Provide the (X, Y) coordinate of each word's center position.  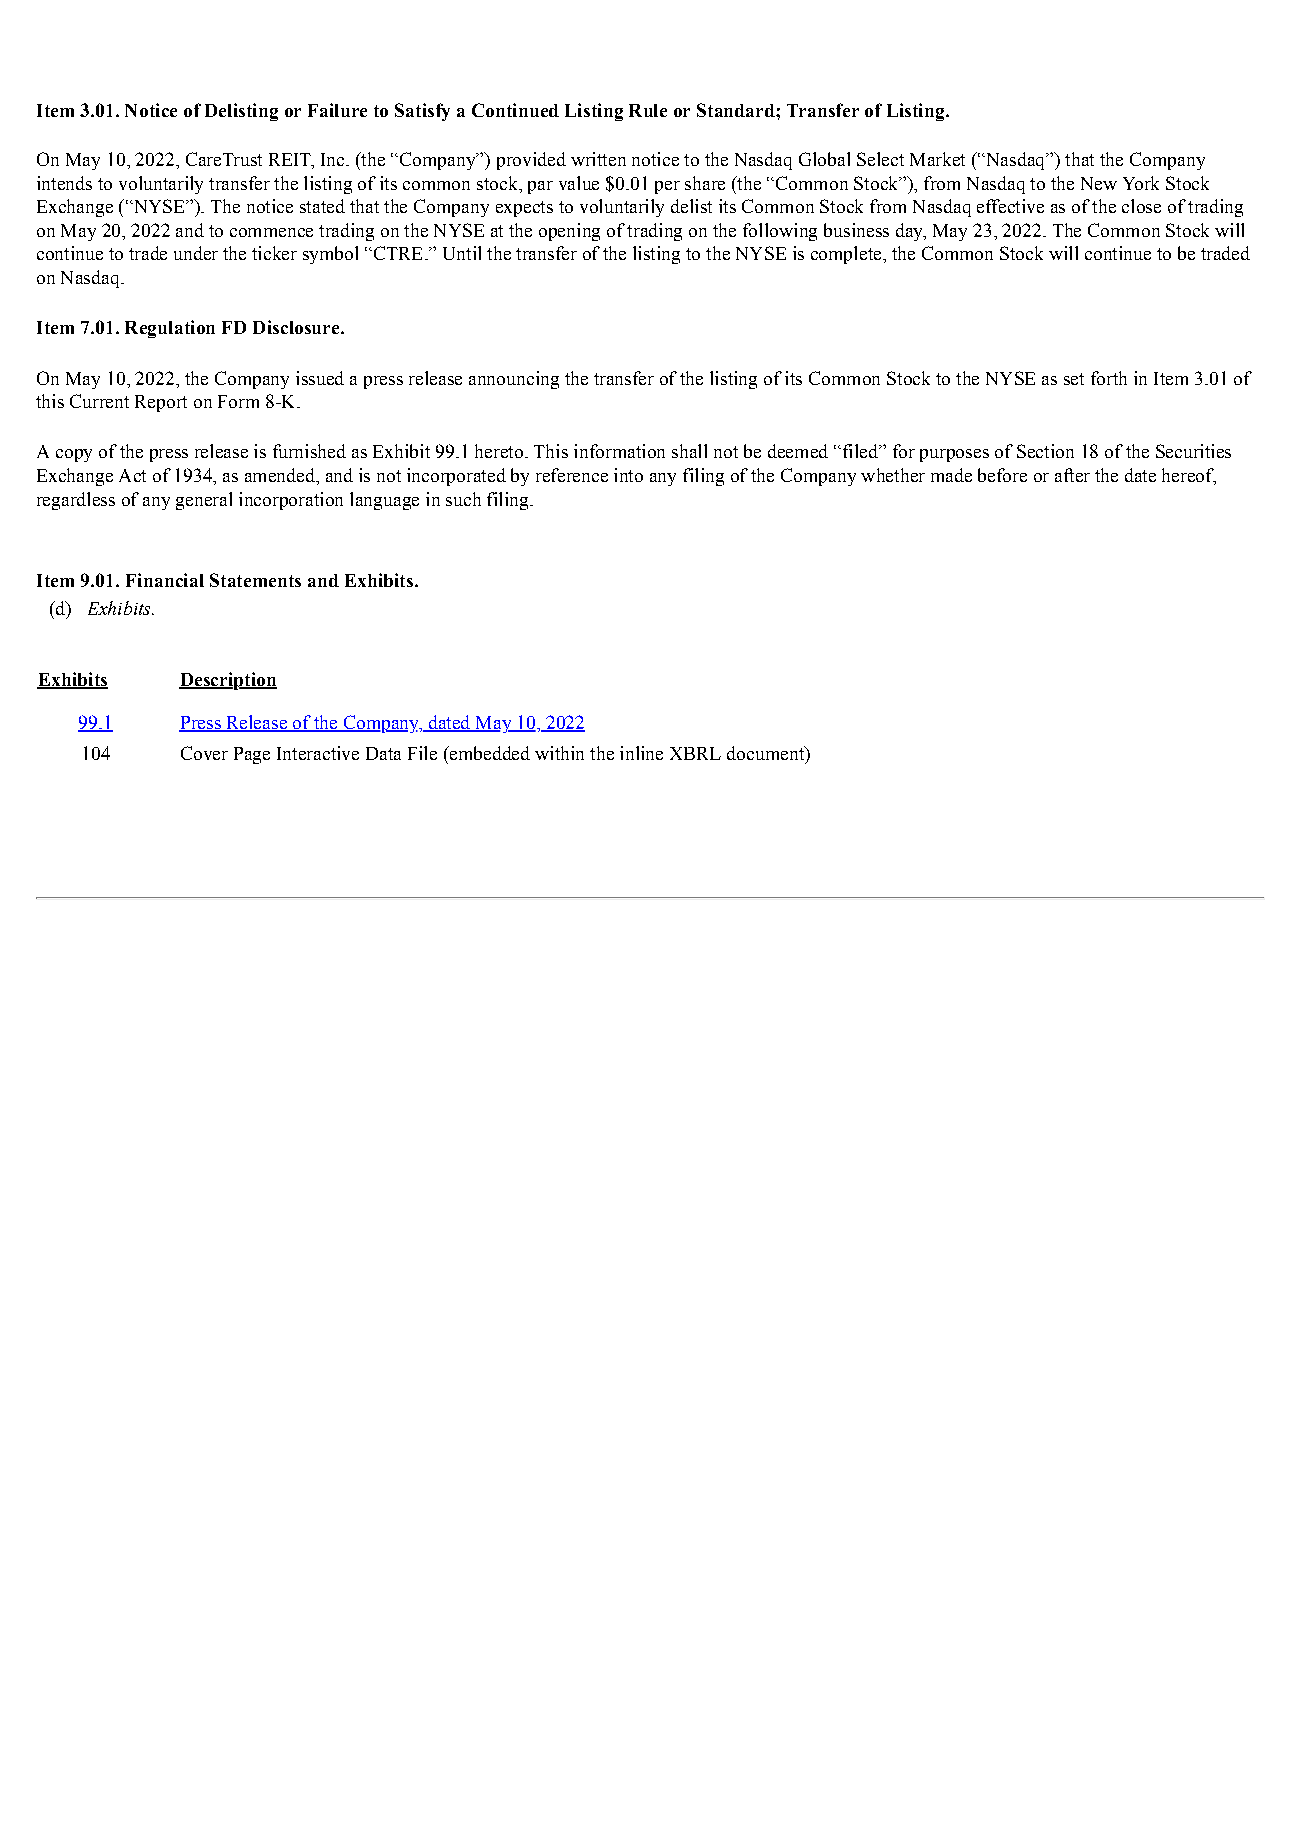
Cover (204, 753)
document (767, 753)
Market (937, 159)
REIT (291, 159)
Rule (648, 110)
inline (641, 753)
